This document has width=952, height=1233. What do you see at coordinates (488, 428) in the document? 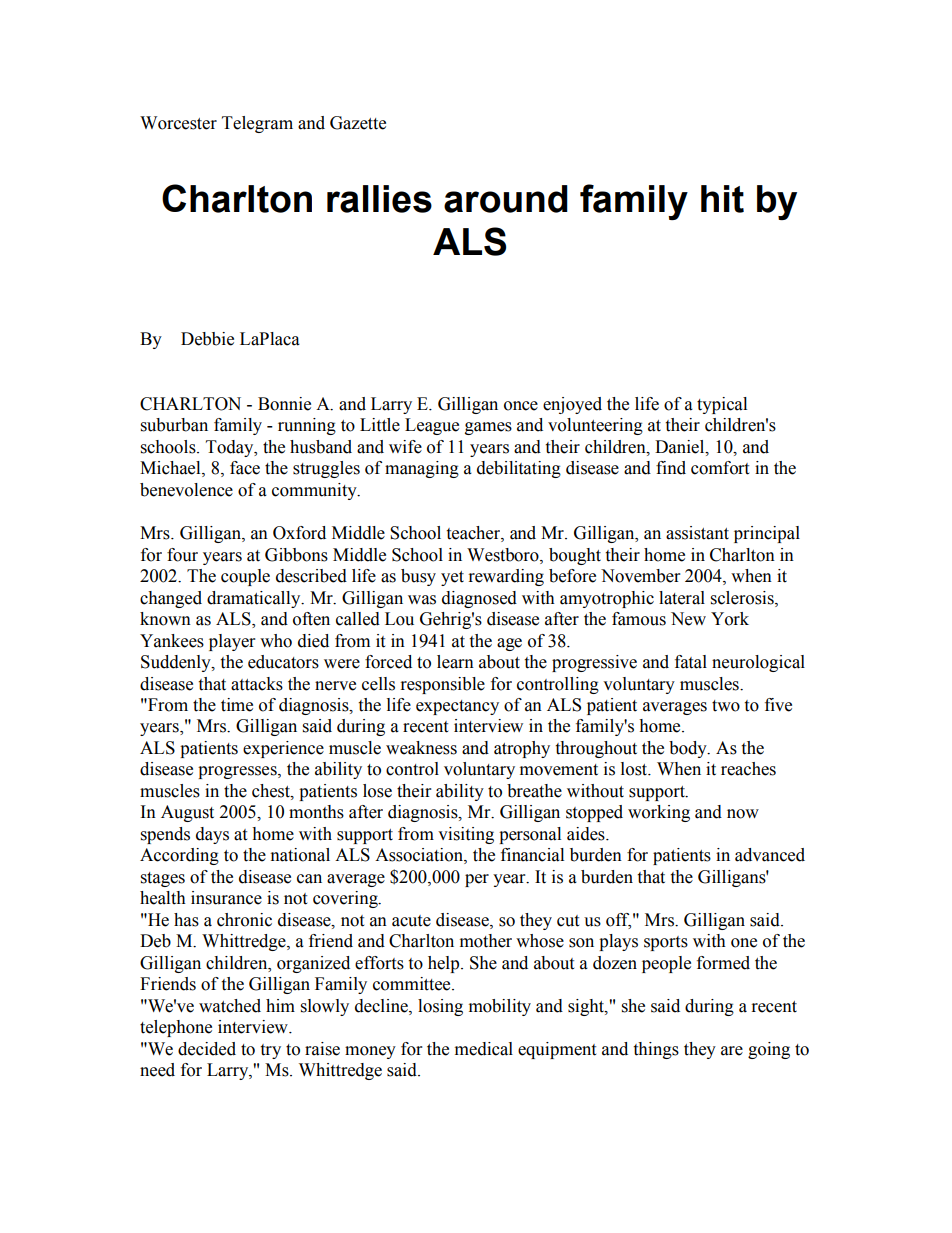
I see `games` at bounding box center [488, 428].
